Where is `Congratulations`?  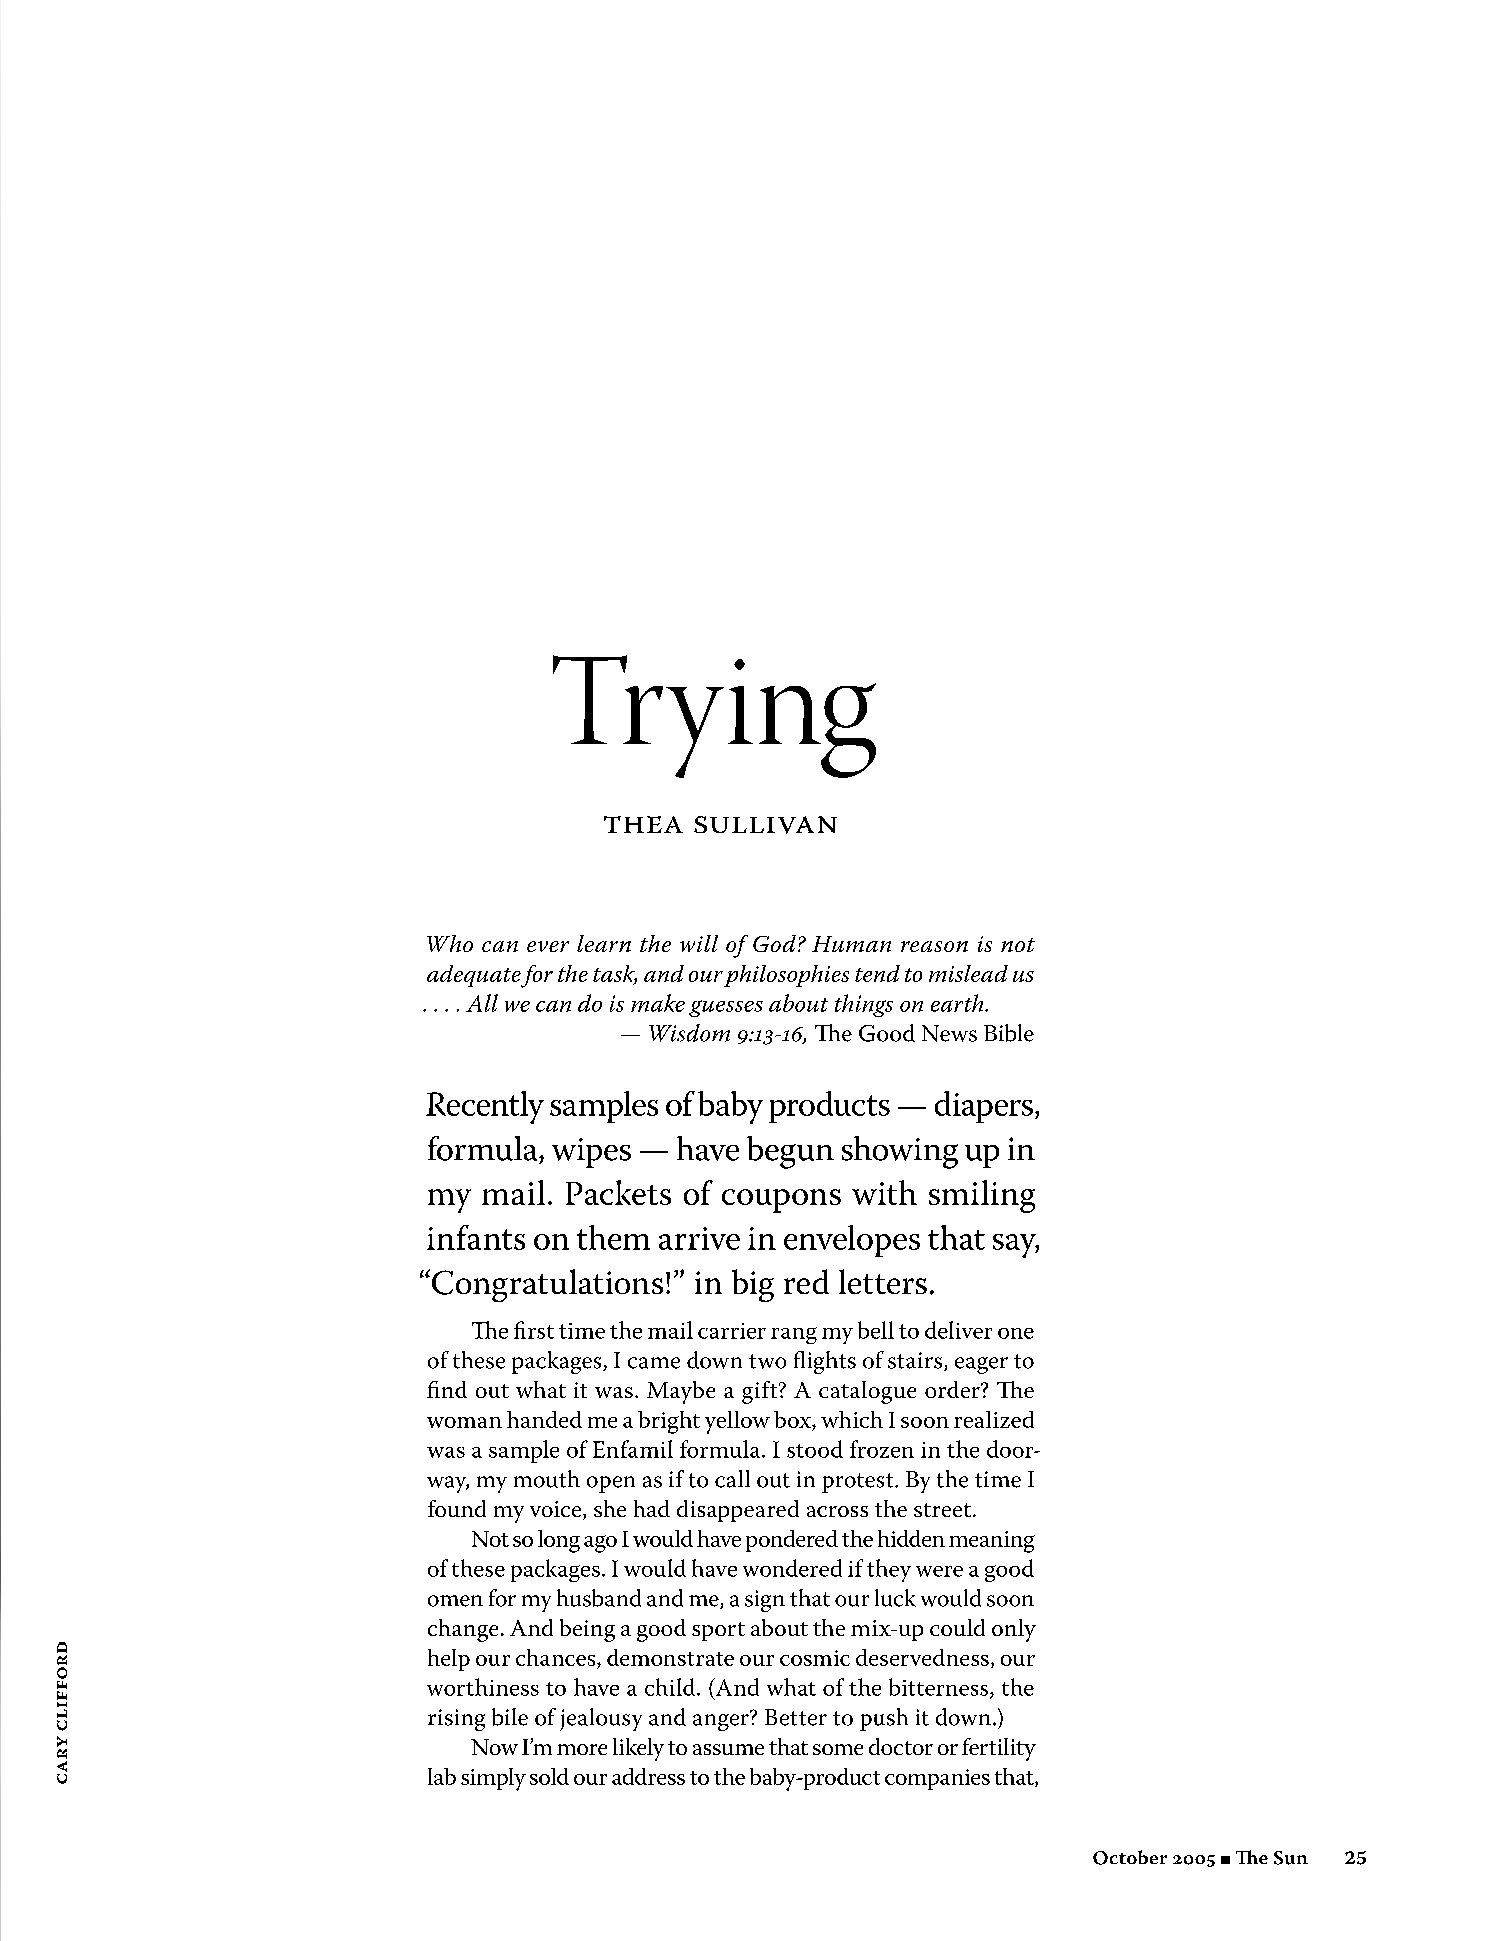 Congratulations is located at coordinates (547, 1285).
